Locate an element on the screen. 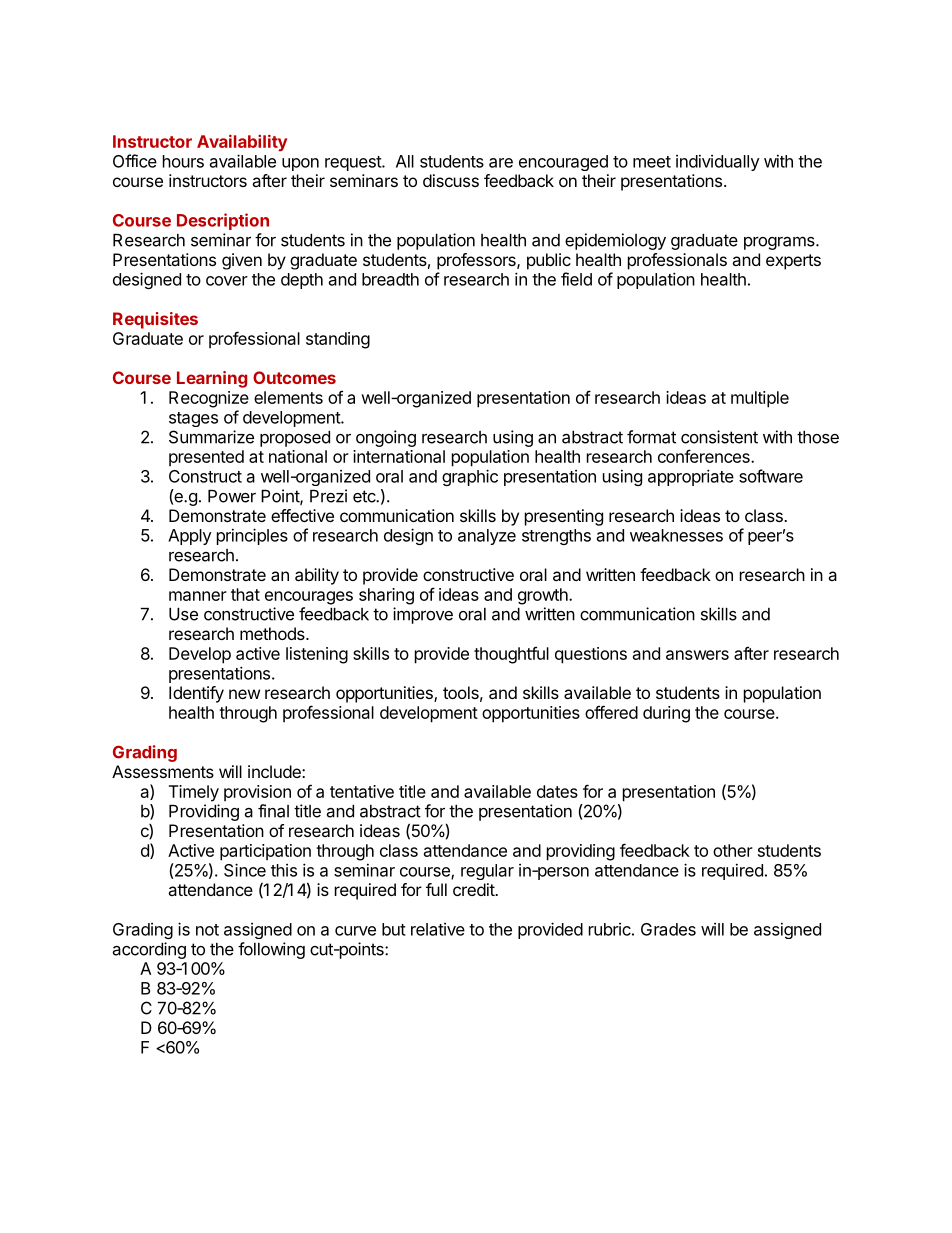 This screenshot has height=1233, width=952. discuss is located at coordinates (451, 180).
